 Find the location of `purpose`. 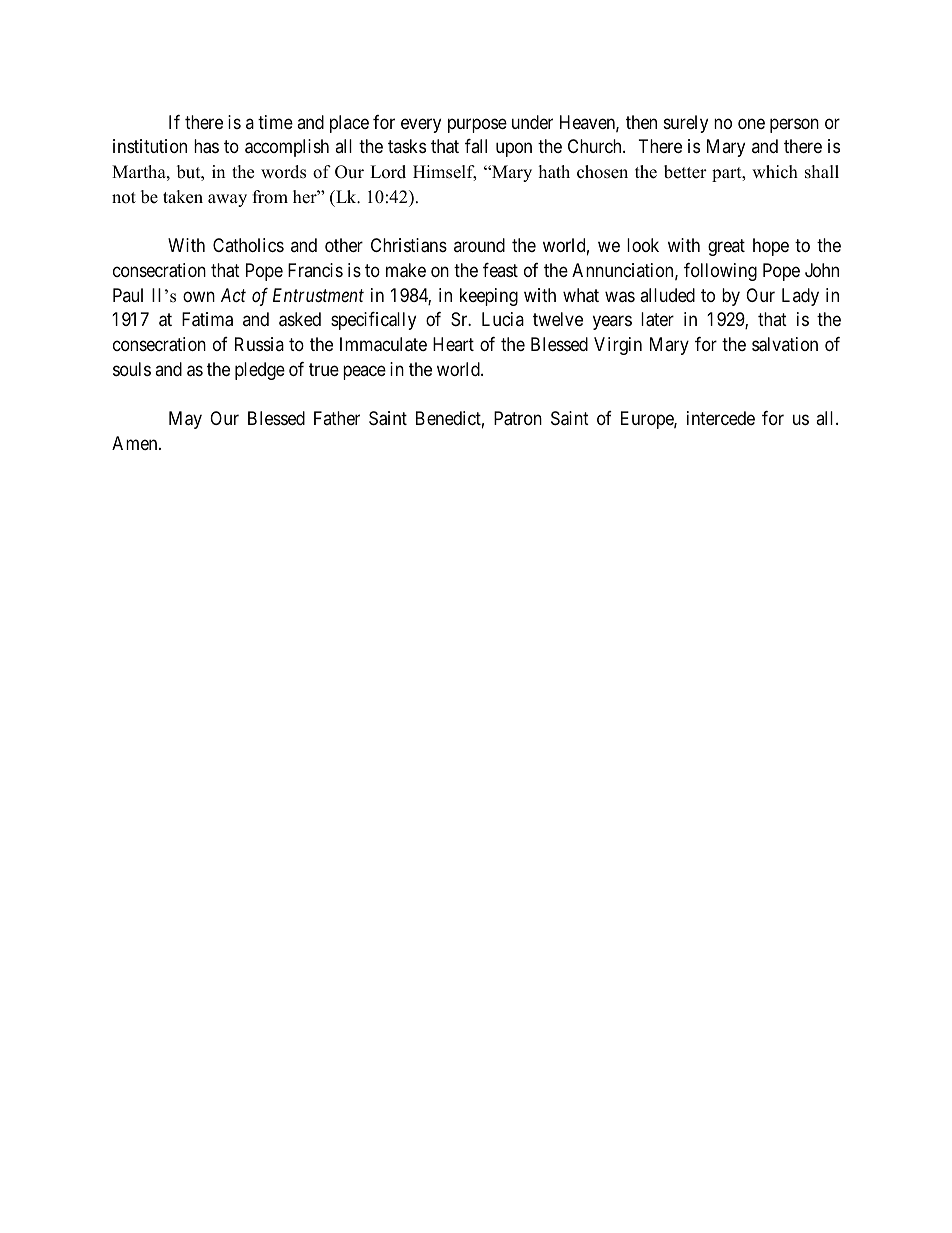

purpose is located at coordinates (477, 125).
